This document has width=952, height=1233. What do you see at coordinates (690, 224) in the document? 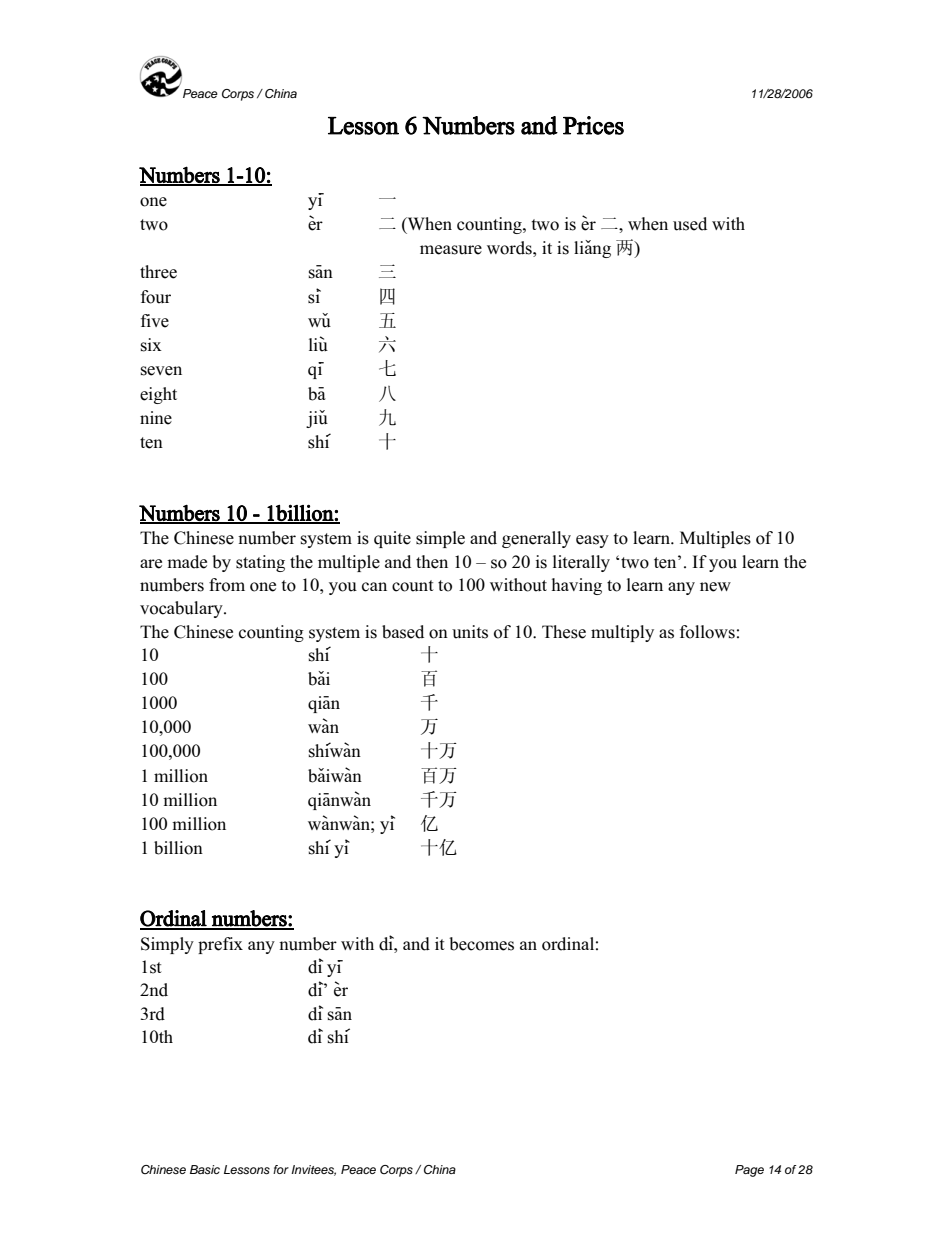
I see `used` at bounding box center [690, 224].
